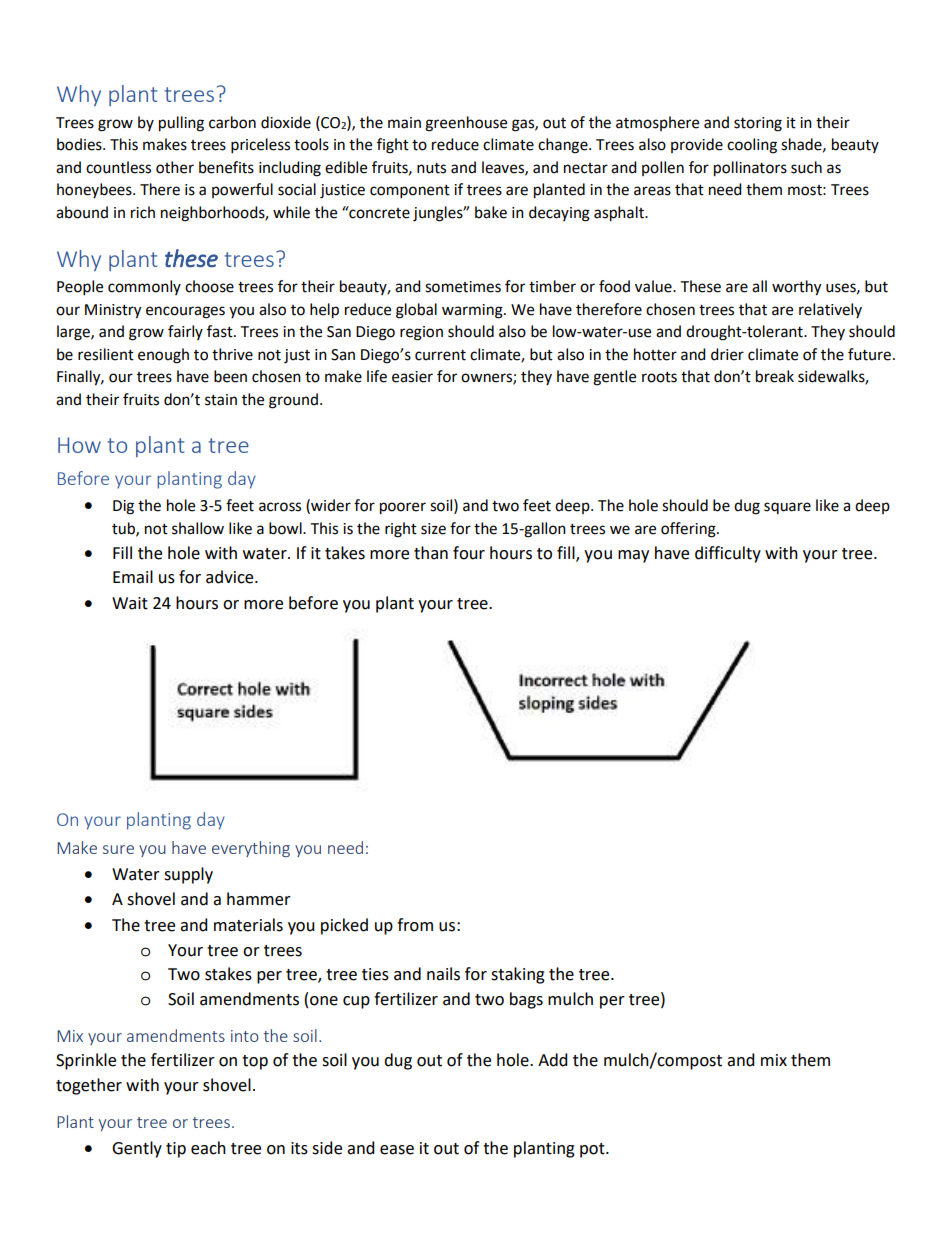 This page has height=1233, width=952. What do you see at coordinates (412, 377) in the page?
I see `easier` at bounding box center [412, 377].
